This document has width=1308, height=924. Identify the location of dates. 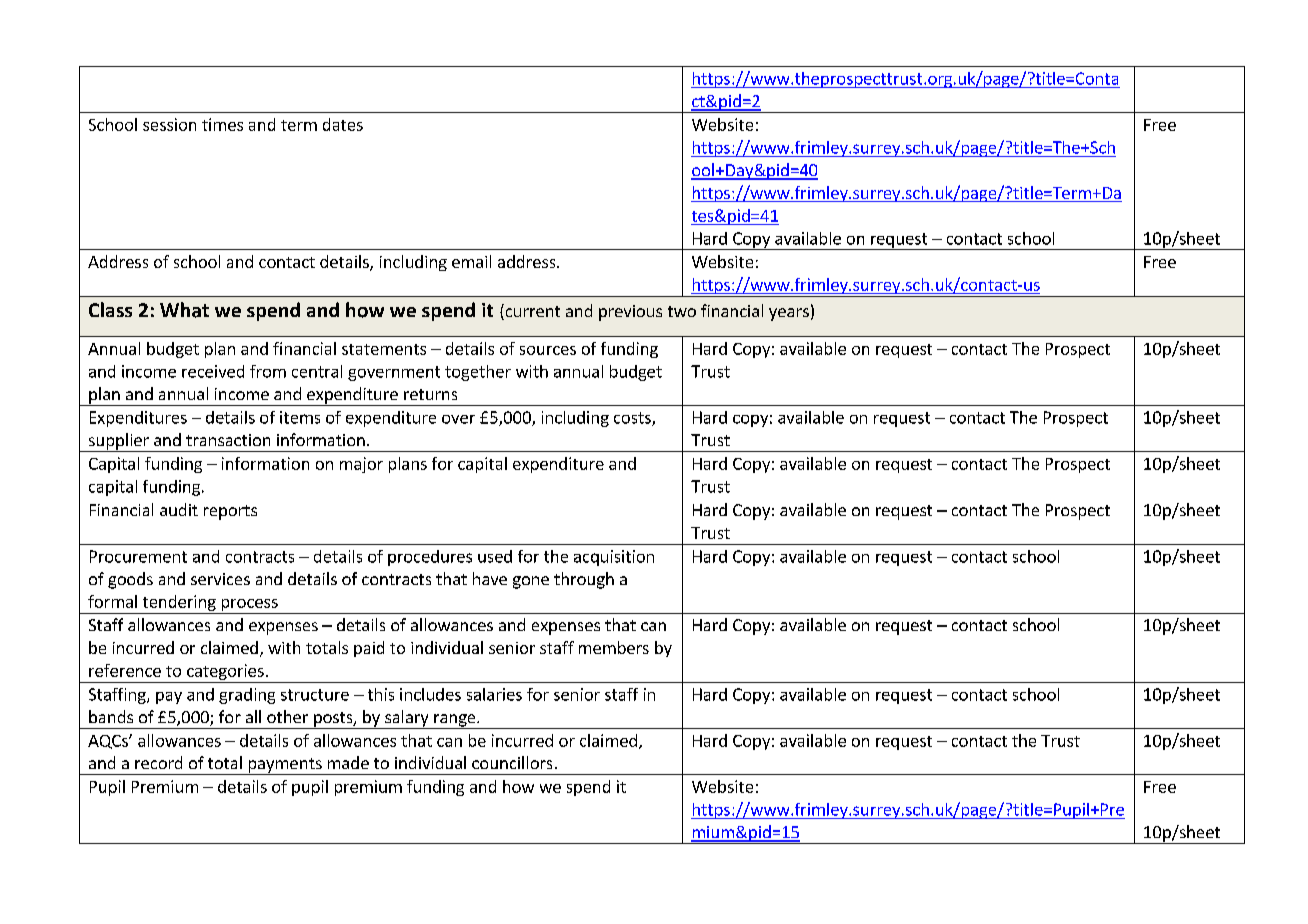
(343, 124).
